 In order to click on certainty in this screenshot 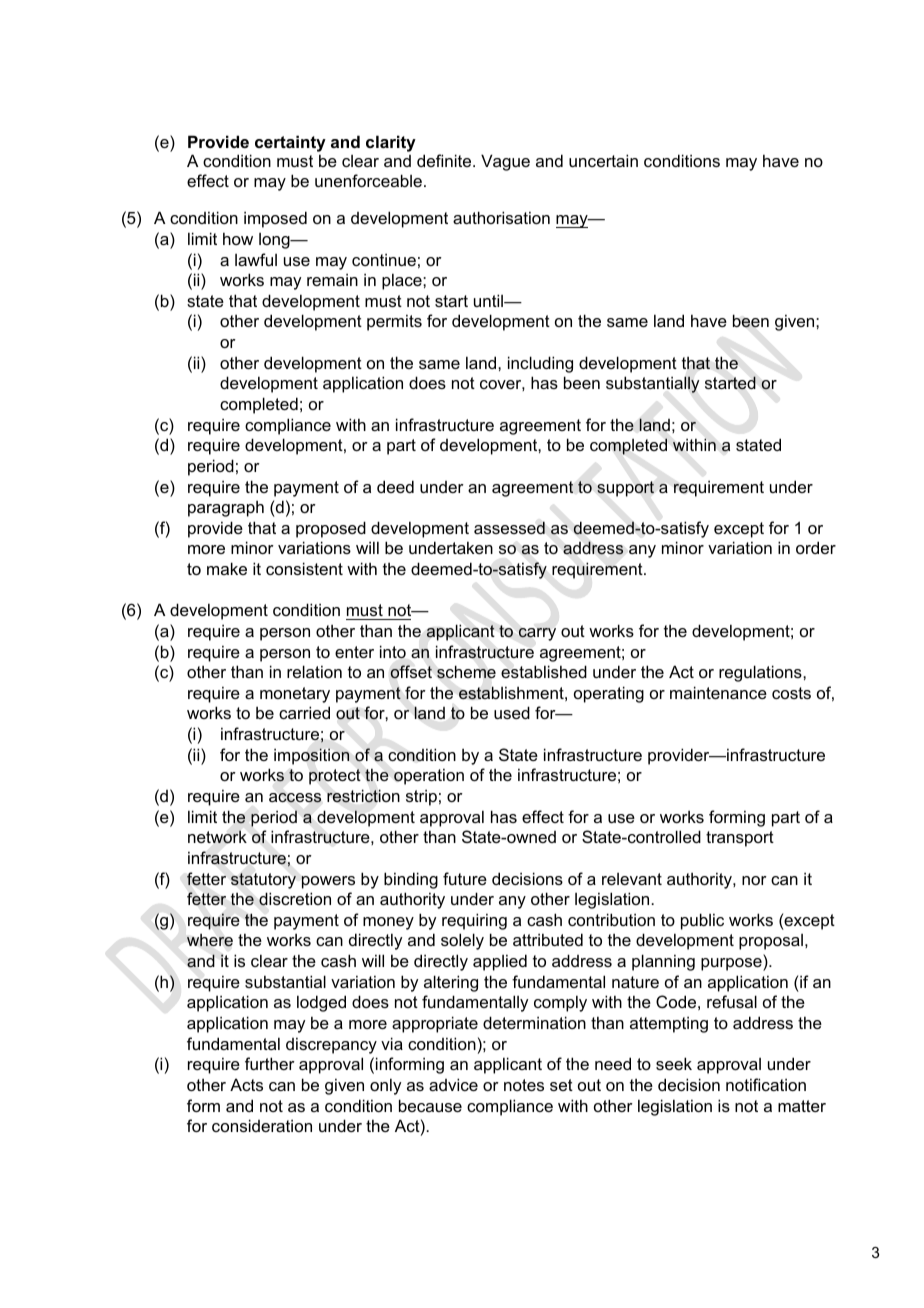, I will do `click(290, 143)`.
